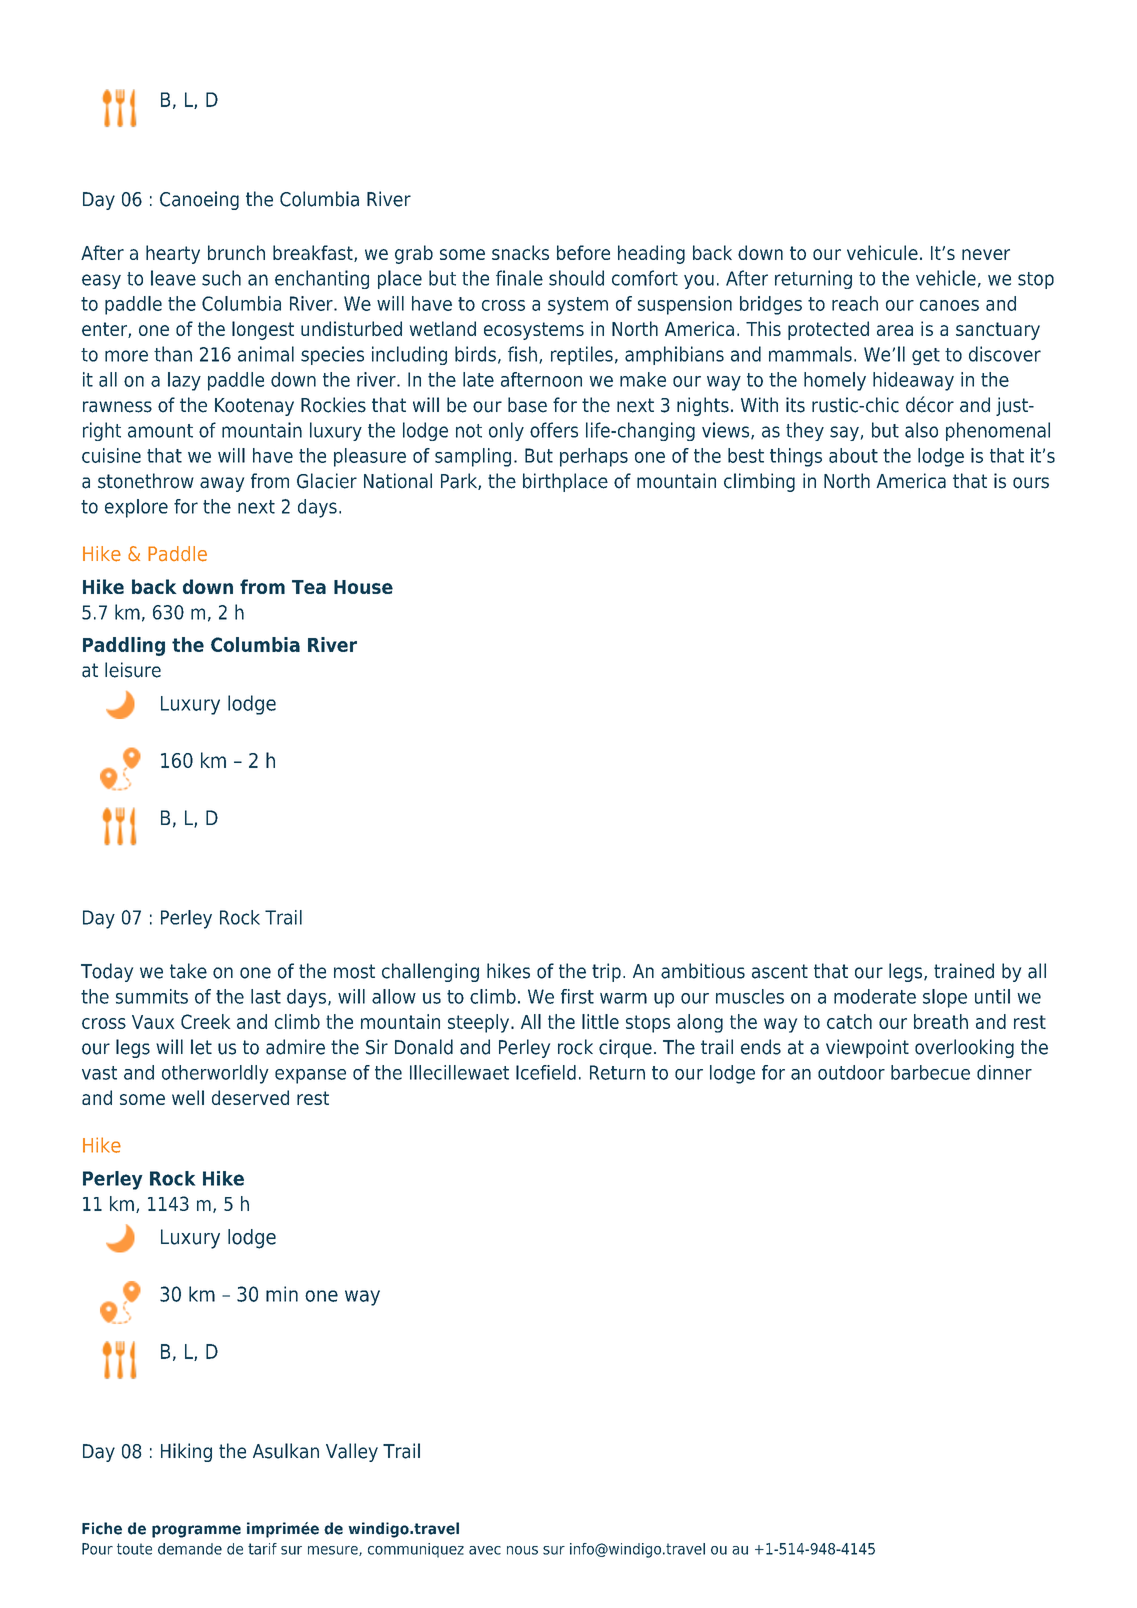 This page has height=1608, width=1137. Describe the element at coordinates (606, 972) in the page. I see `trip` at that location.
